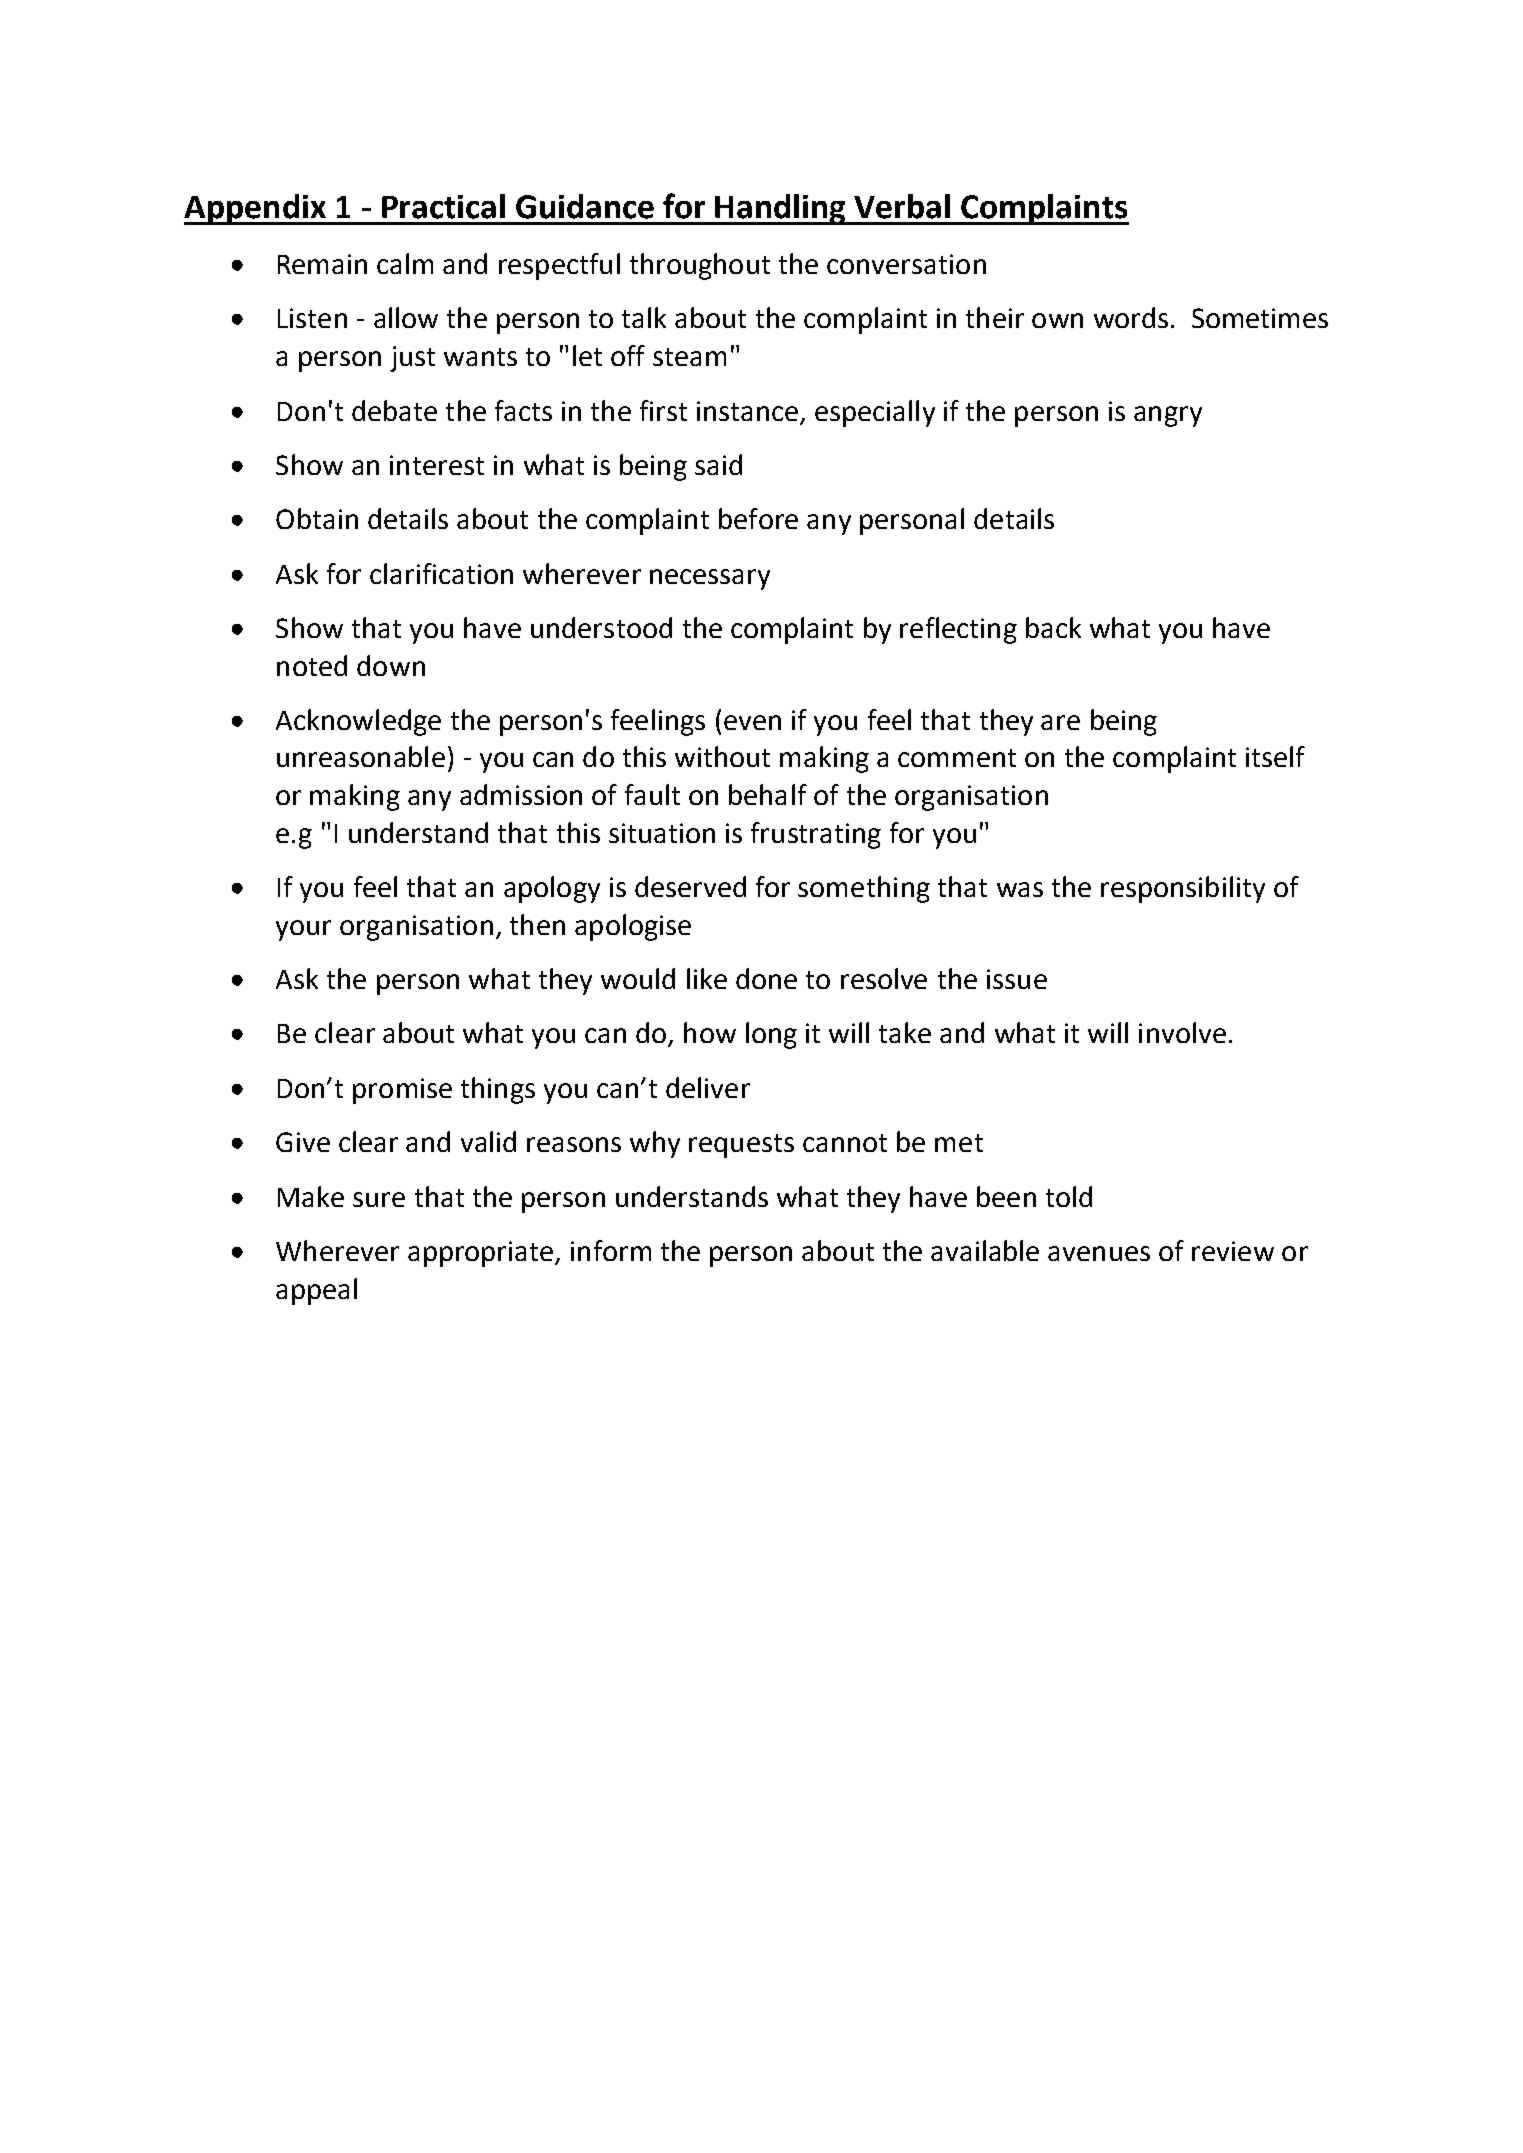  I want to click on calm, so click(405, 263).
